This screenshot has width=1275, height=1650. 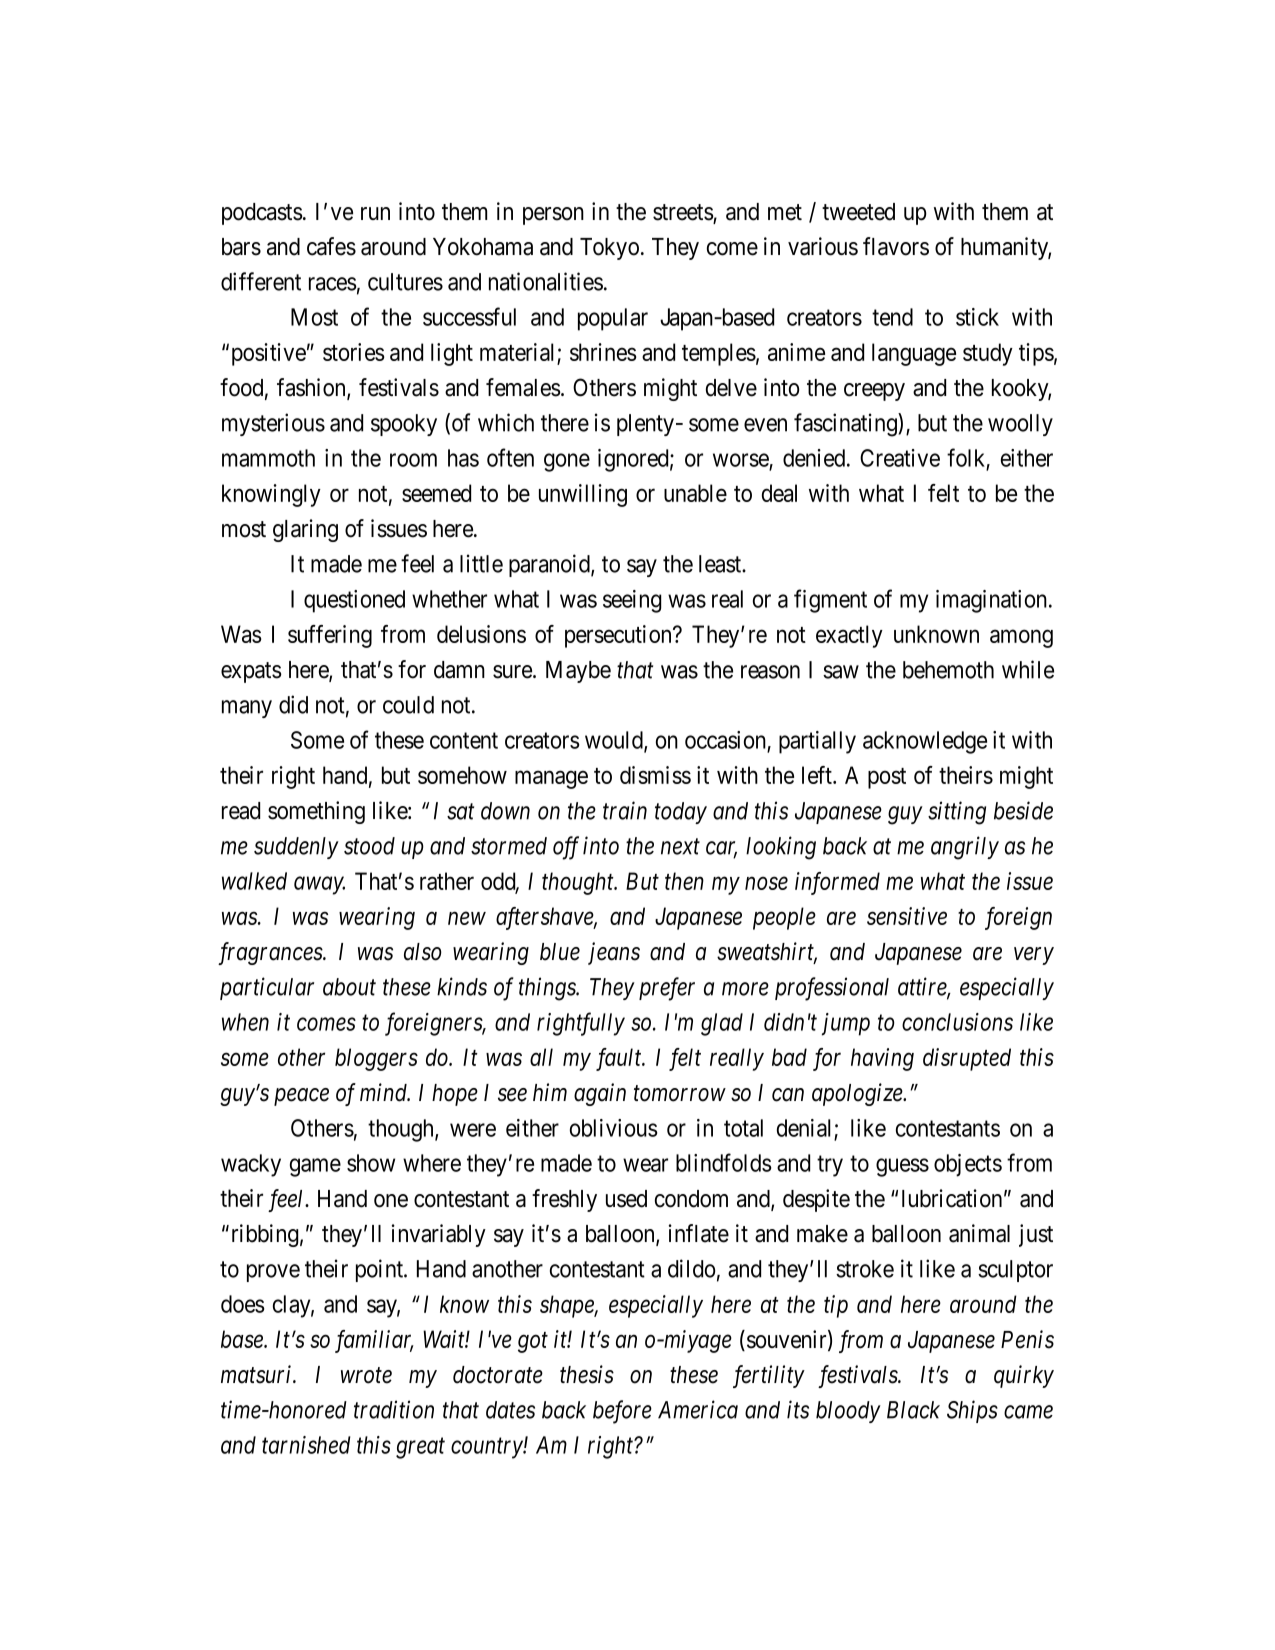 What do you see at coordinates (306, 1445) in the screenshot?
I see `tarnished` at bounding box center [306, 1445].
